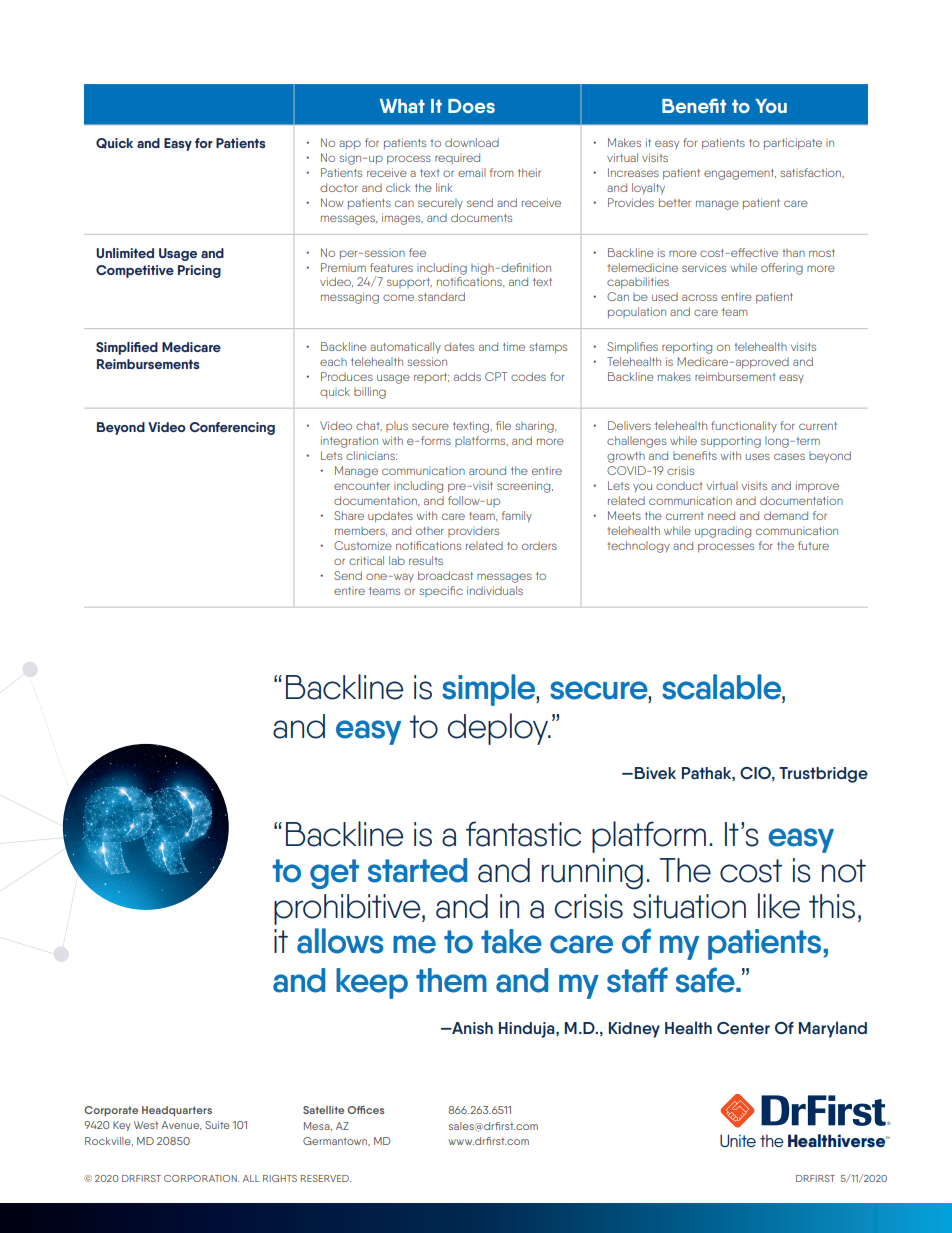 The image size is (952, 1233). I want to click on uses, so click(757, 456).
